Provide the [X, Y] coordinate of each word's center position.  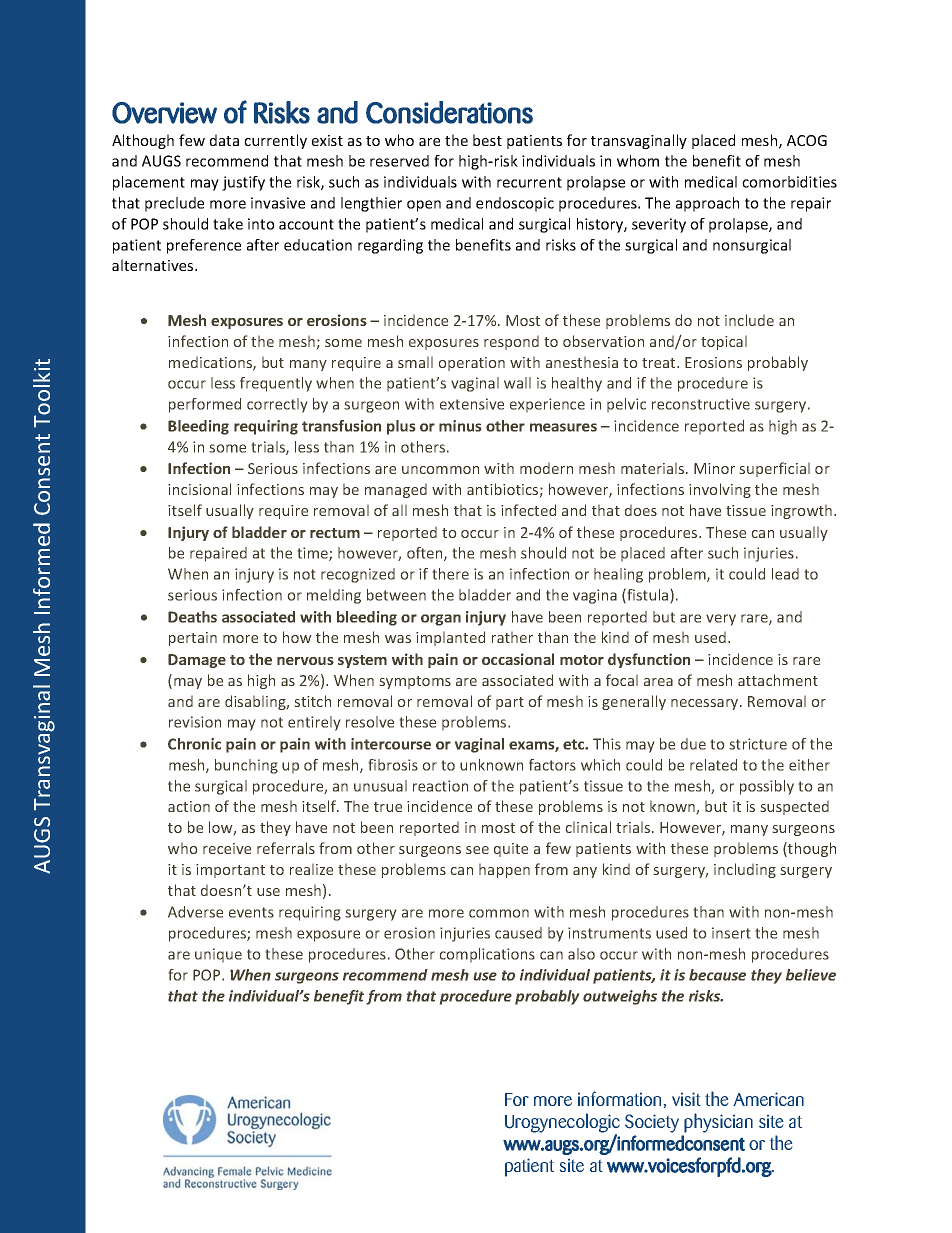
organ [441, 620]
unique [218, 955]
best [487, 140]
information [619, 1098]
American [768, 1099]
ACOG [807, 140]
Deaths [192, 617]
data [224, 140]
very [721, 620]
